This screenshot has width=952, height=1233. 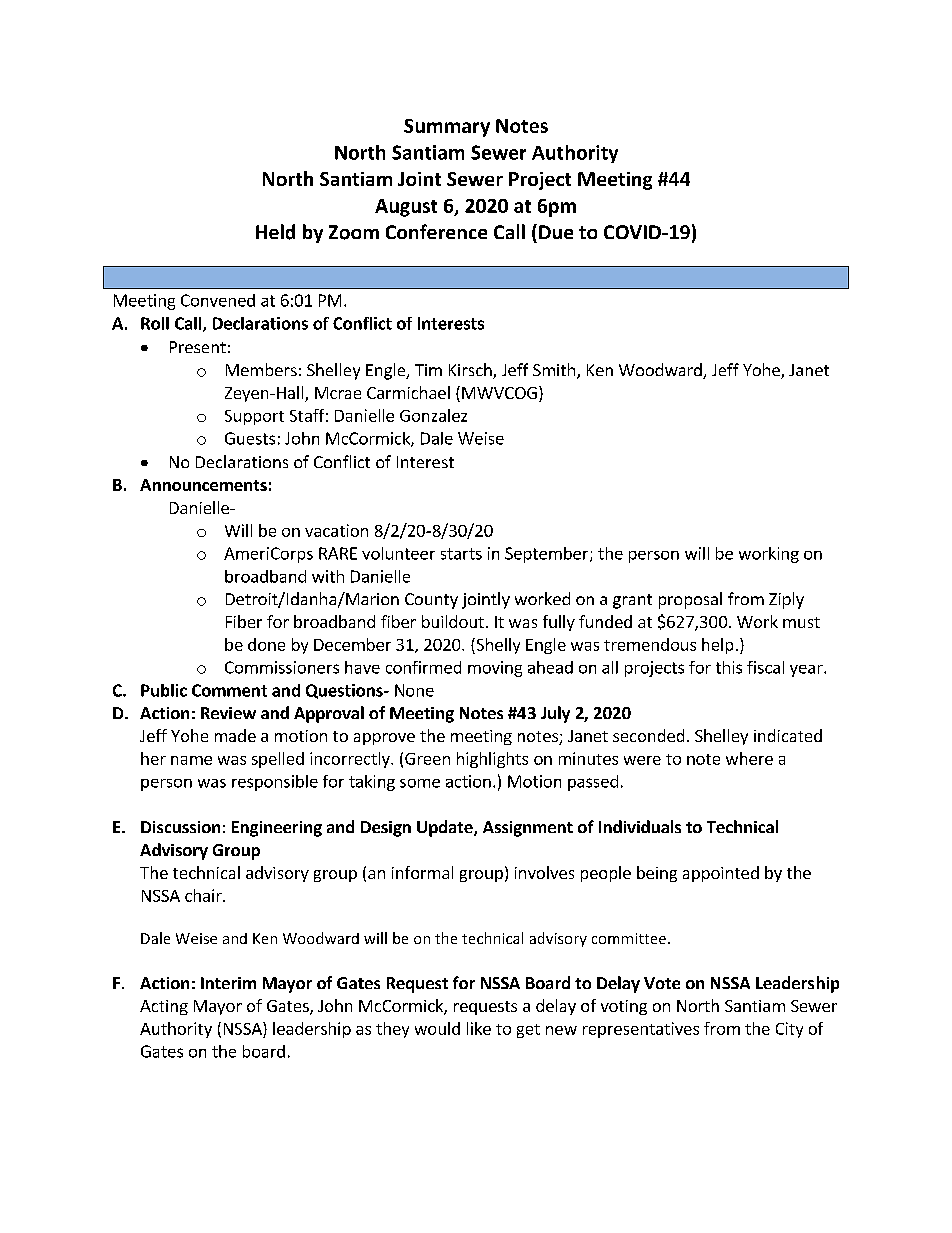 I want to click on Held, so click(x=275, y=232).
